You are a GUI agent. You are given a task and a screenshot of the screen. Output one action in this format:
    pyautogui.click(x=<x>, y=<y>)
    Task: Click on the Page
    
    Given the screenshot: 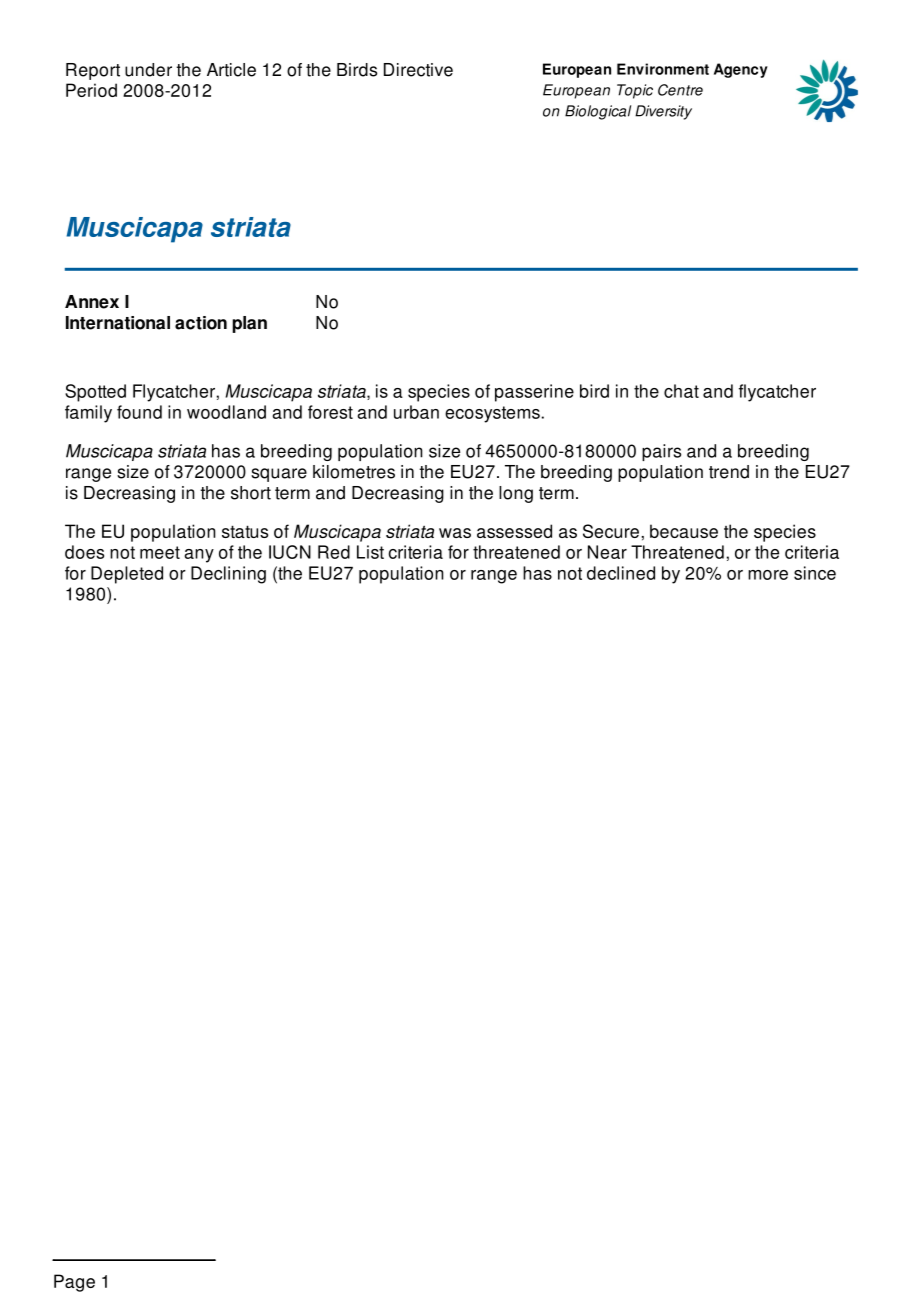 What is the action you would take?
    pyautogui.click(x=74, y=1283)
